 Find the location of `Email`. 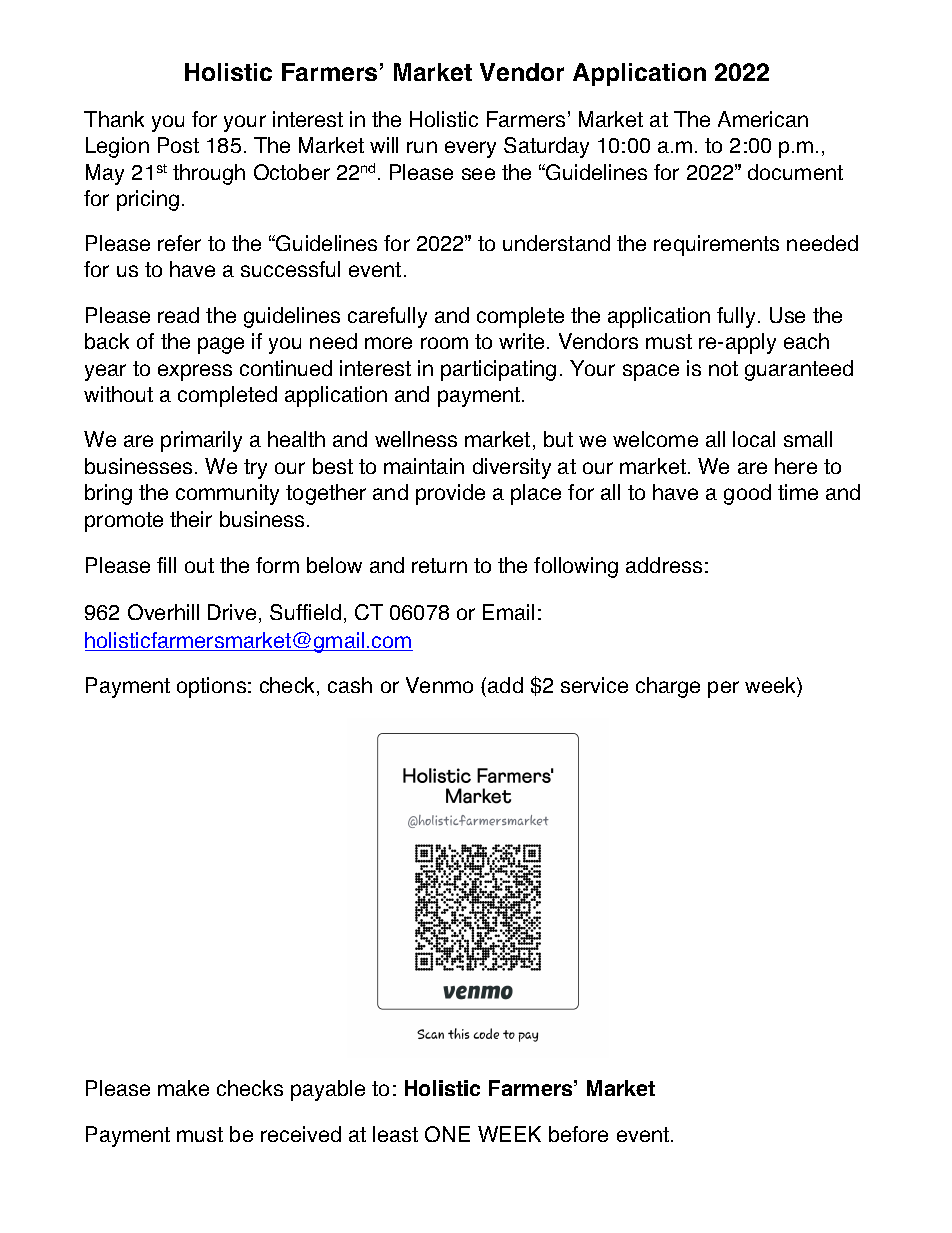

Email is located at coordinates (508, 612).
